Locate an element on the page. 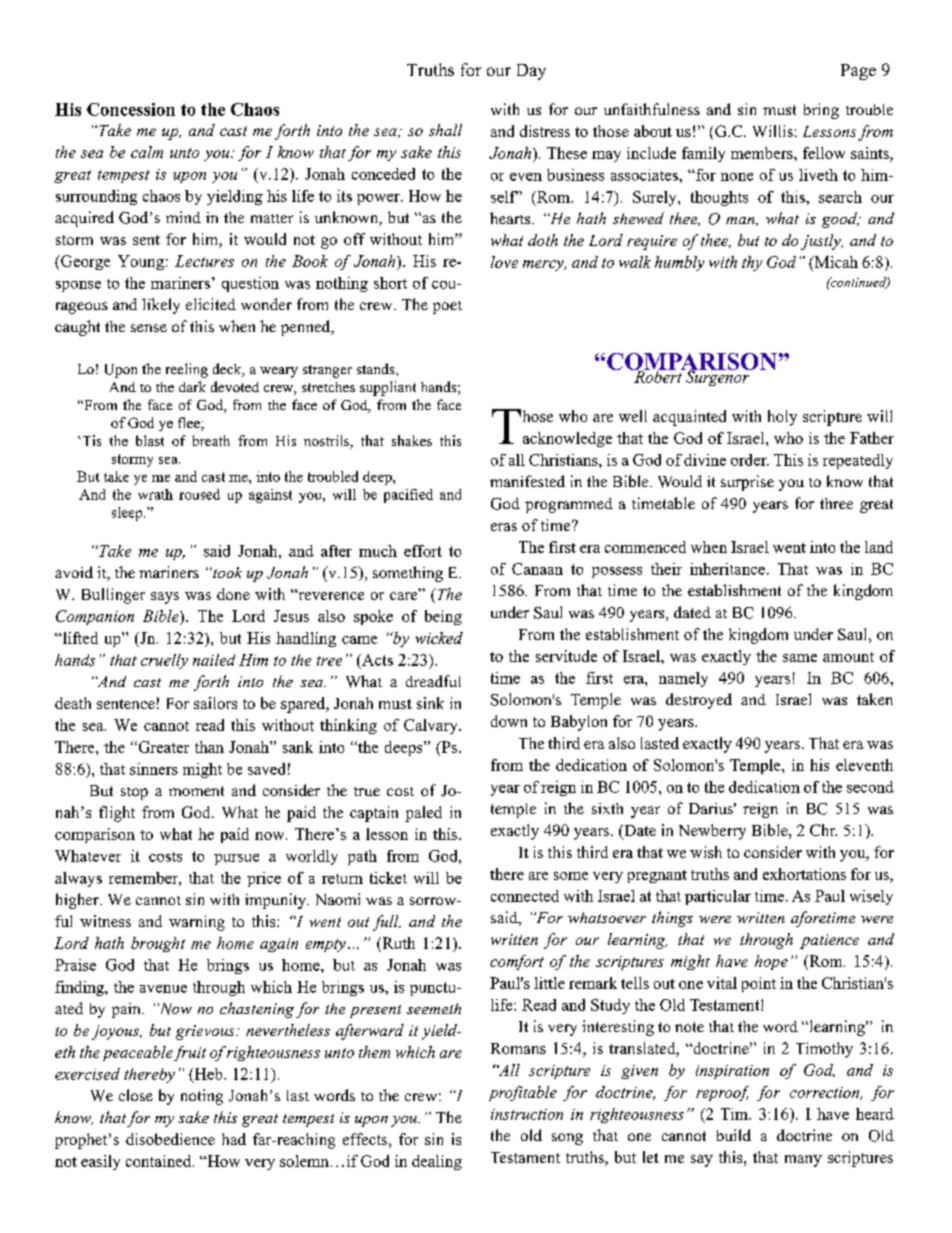 Image resolution: width=952 pixels, height=1233 pixels. disobedience is located at coordinates (170, 1139).
